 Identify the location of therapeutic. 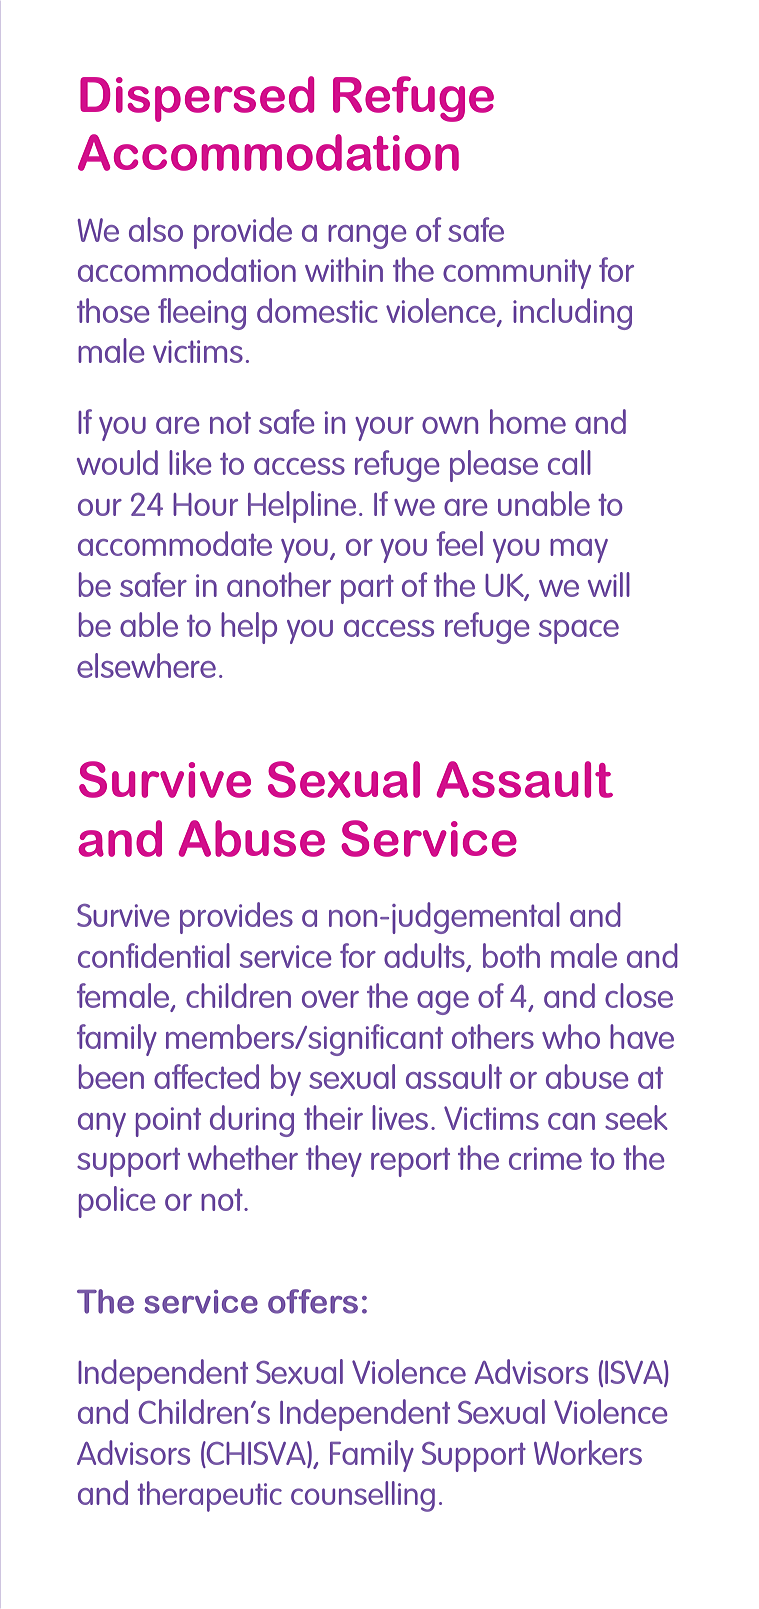
(209, 1496).
